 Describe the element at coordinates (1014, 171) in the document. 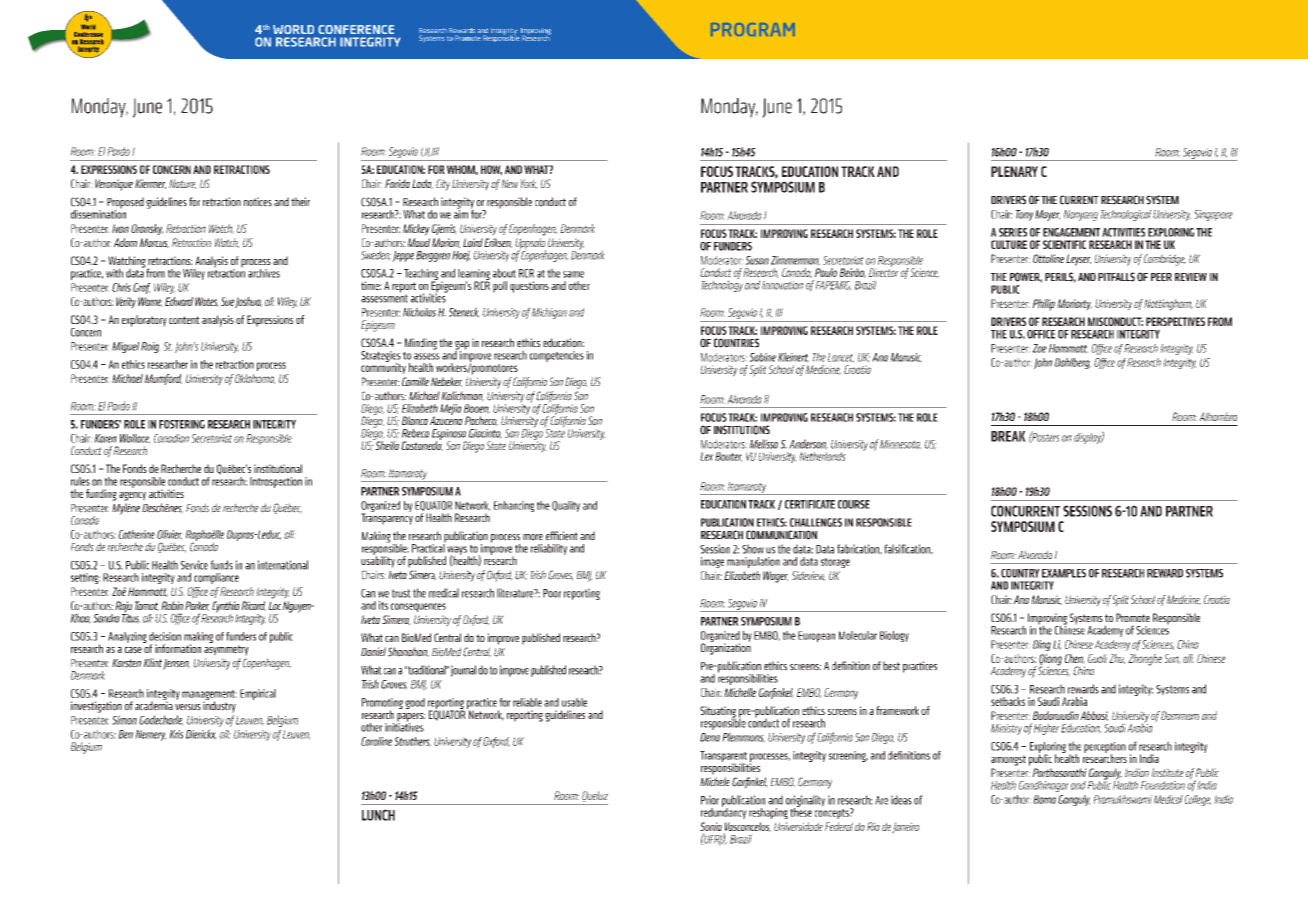

I see `PLENARY` at that location.
